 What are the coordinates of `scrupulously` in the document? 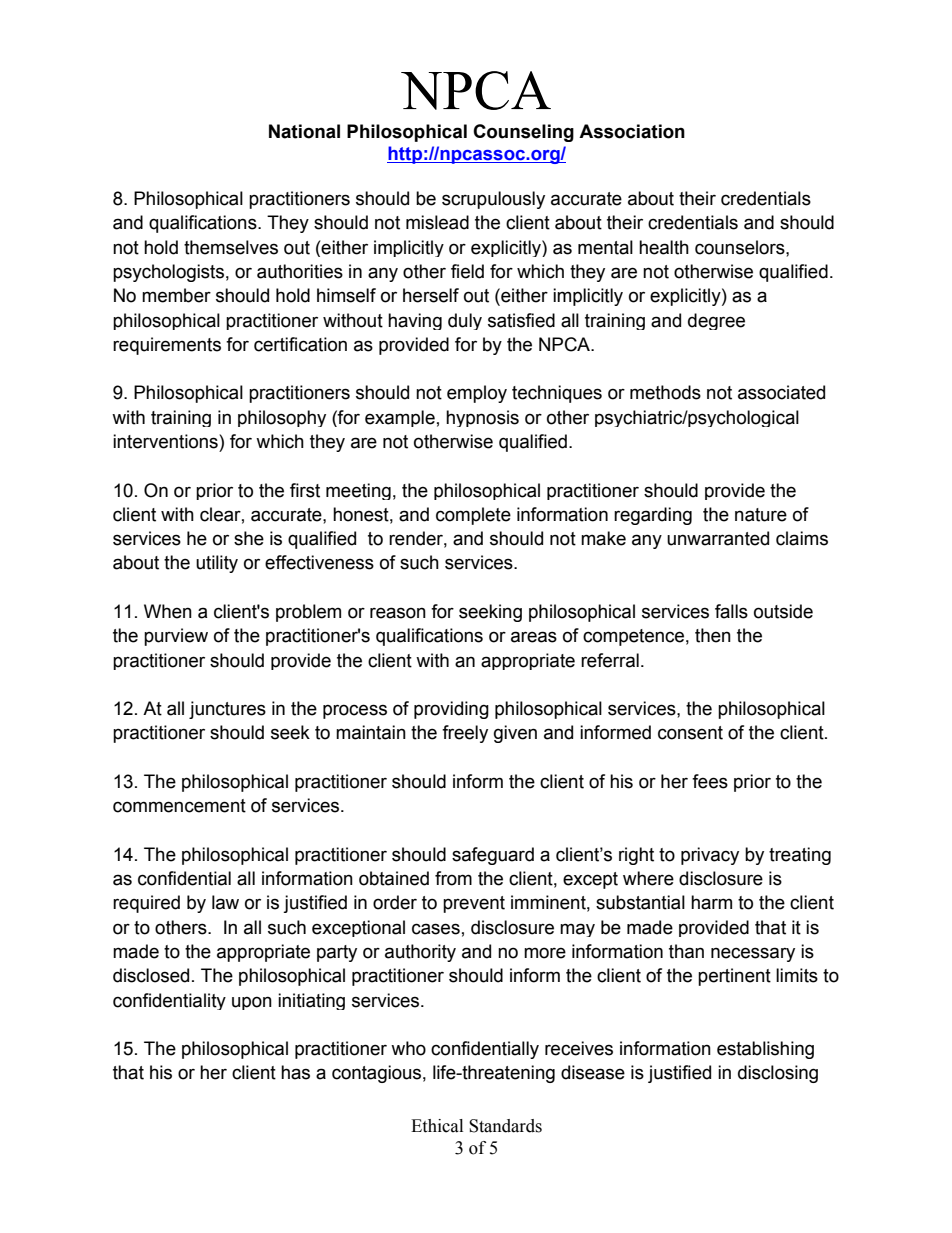 It's located at (493, 200).
